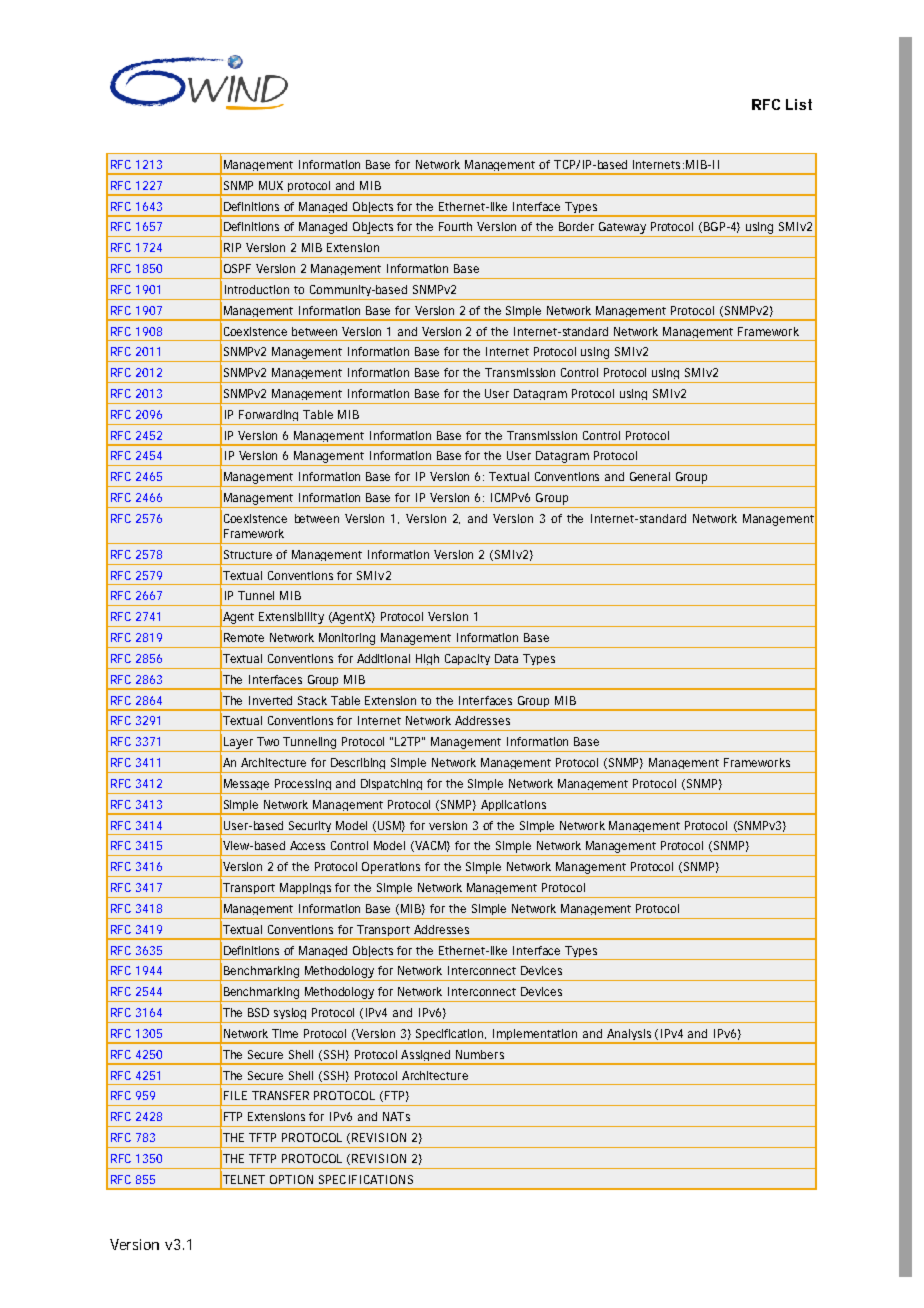 The height and width of the screenshot is (1308, 924). What do you see at coordinates (291, 1179) in the screenshot?
I see `OPTION` at bounding box center [291, 1179].
